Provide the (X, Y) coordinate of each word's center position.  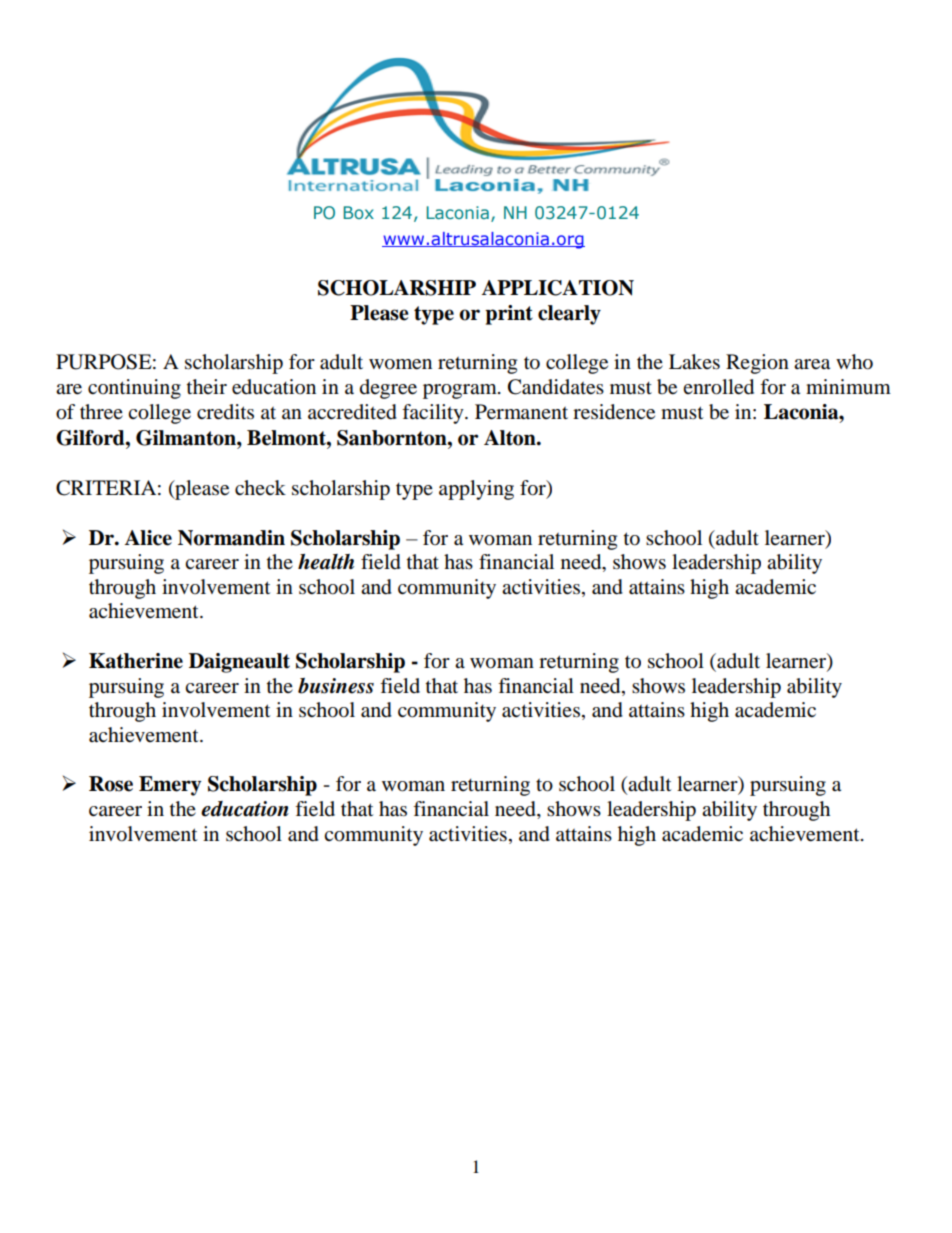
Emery (170, 786)
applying (476, 490)
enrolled (718, 387)
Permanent (521, 412)
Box (359, 212)
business (336, 686)
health (326, 562)
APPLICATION (558, 288)
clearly (569, 315)
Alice (148, 538)
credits (225, 412)
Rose (111, 784)
